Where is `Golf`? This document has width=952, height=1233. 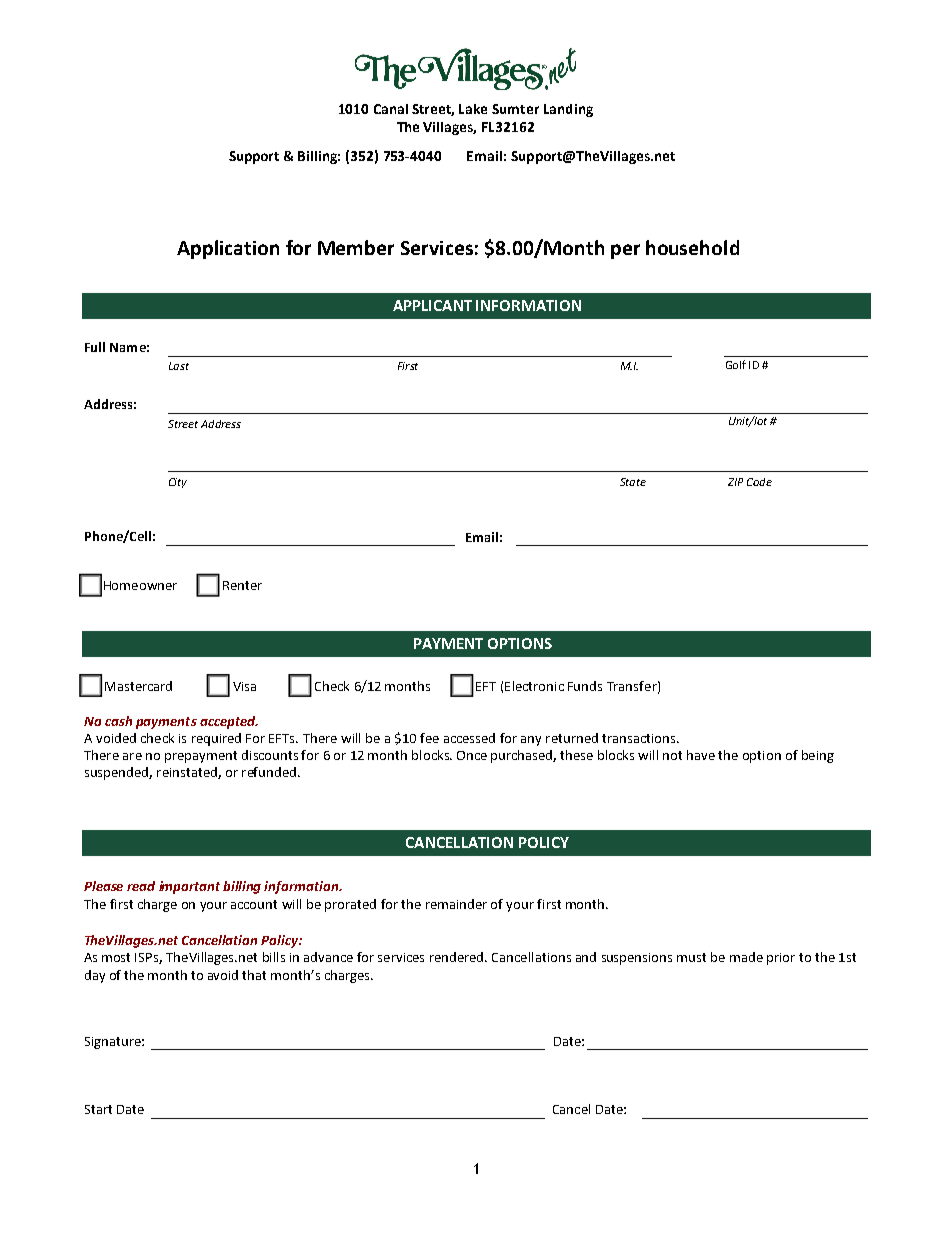
Golf is located at coordinates (736, 364).
